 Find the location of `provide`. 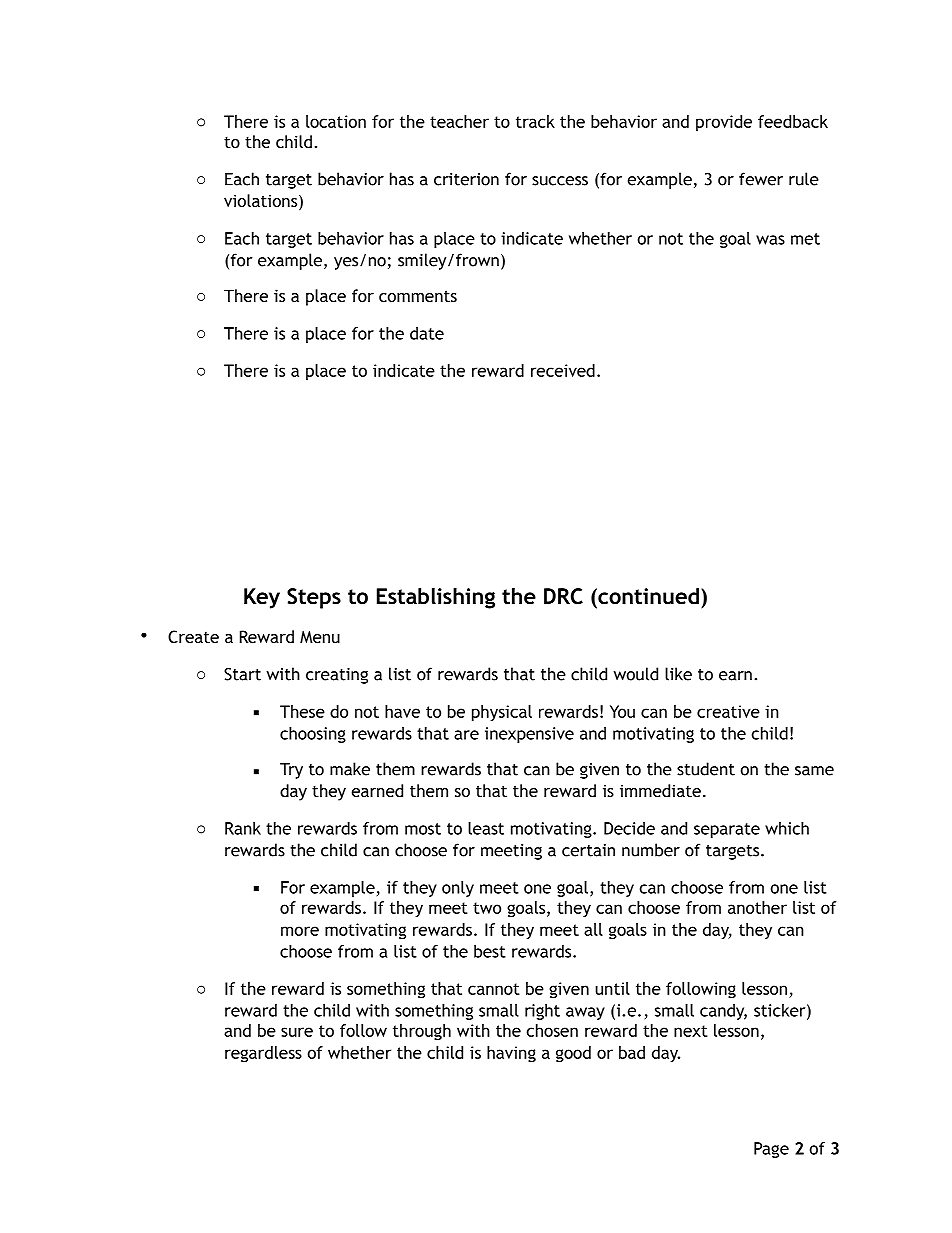

provide is located at coordinates (724, 123).
